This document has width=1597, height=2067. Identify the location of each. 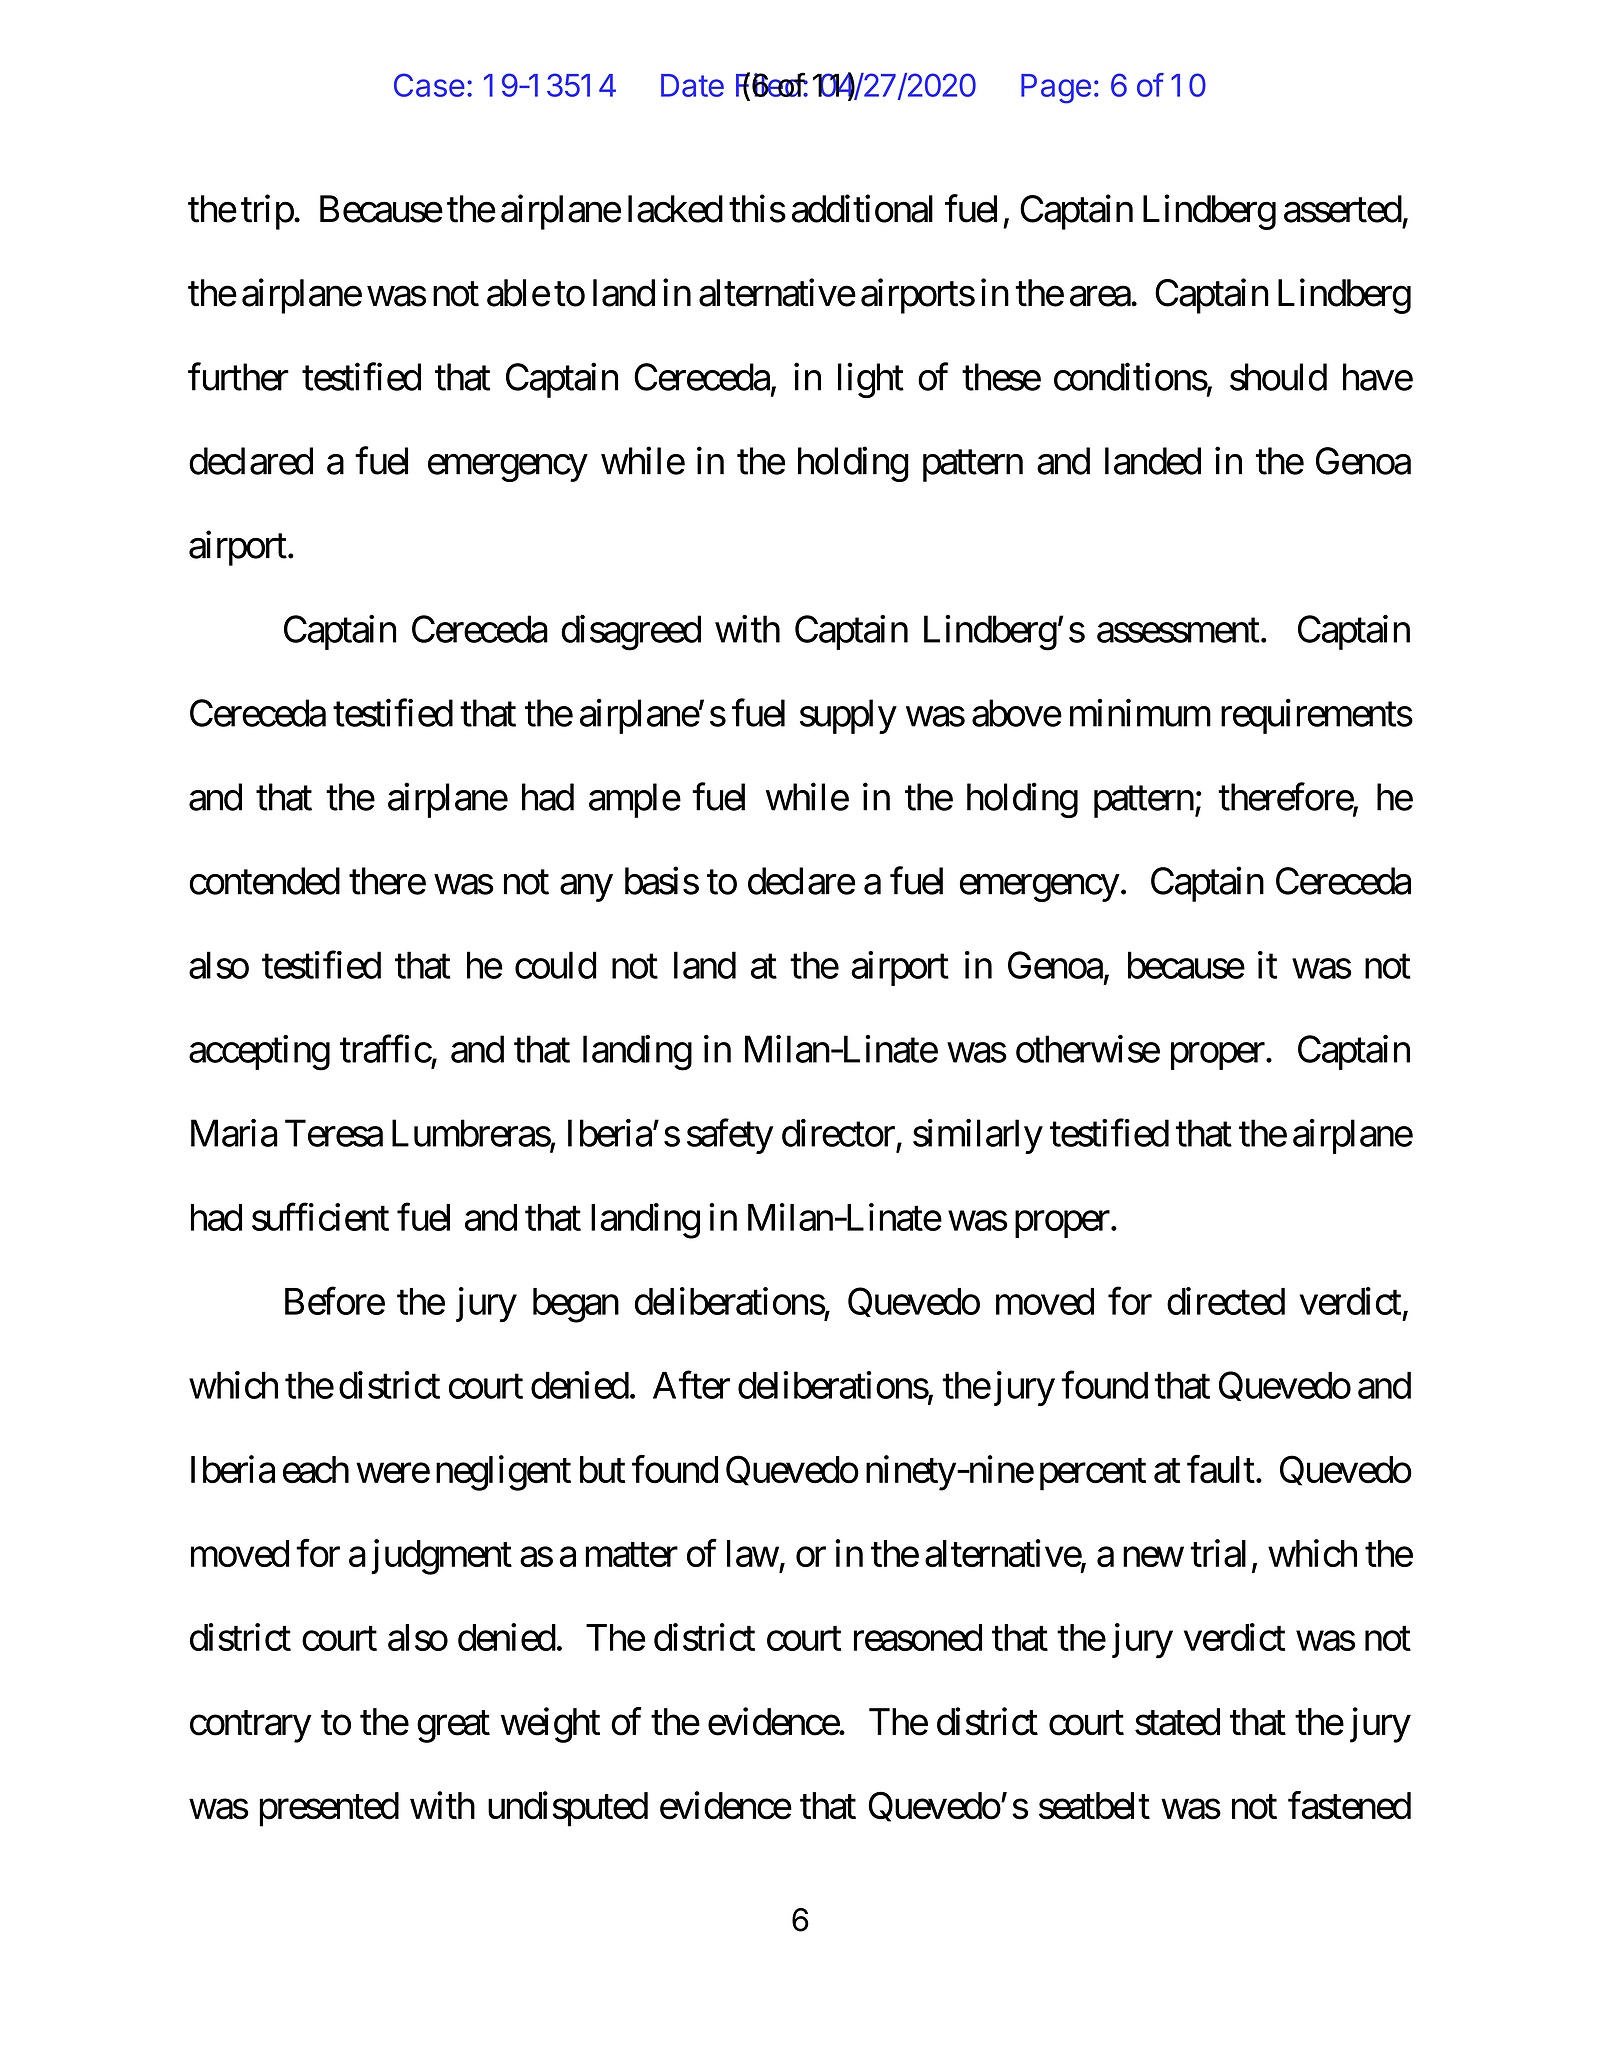
(316, 1470).
